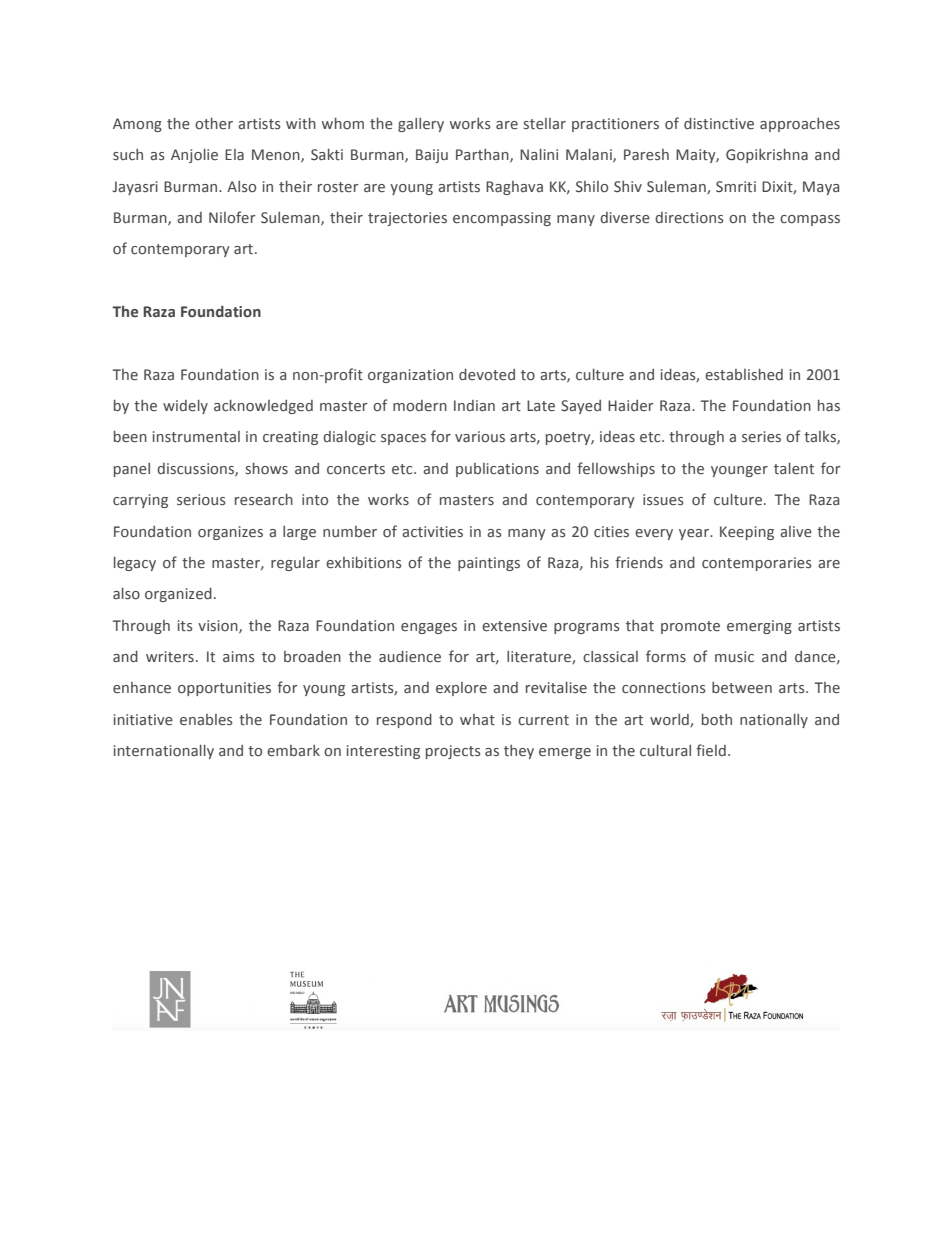 This page has width=952, height=1233. Describe the element at coordinates (761, 437) in the page. I see `series` at that location.
